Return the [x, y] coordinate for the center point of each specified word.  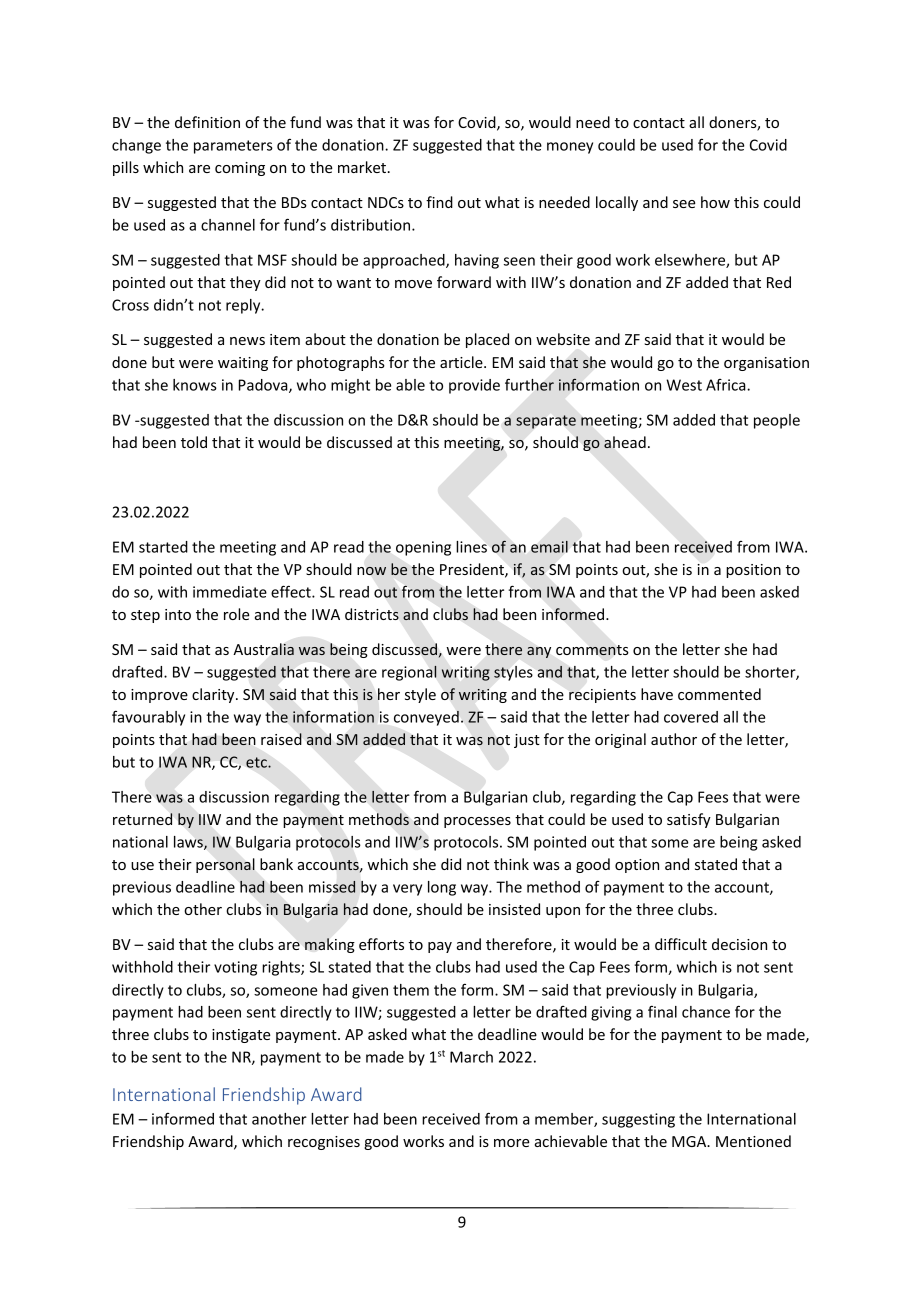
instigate [241, 1036]
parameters [233, 147]
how [715, 202]
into [178, 614]
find [439, 202]
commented [719, 694]
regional [409, 673]
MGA [690, 1141]
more [512, 1143]
